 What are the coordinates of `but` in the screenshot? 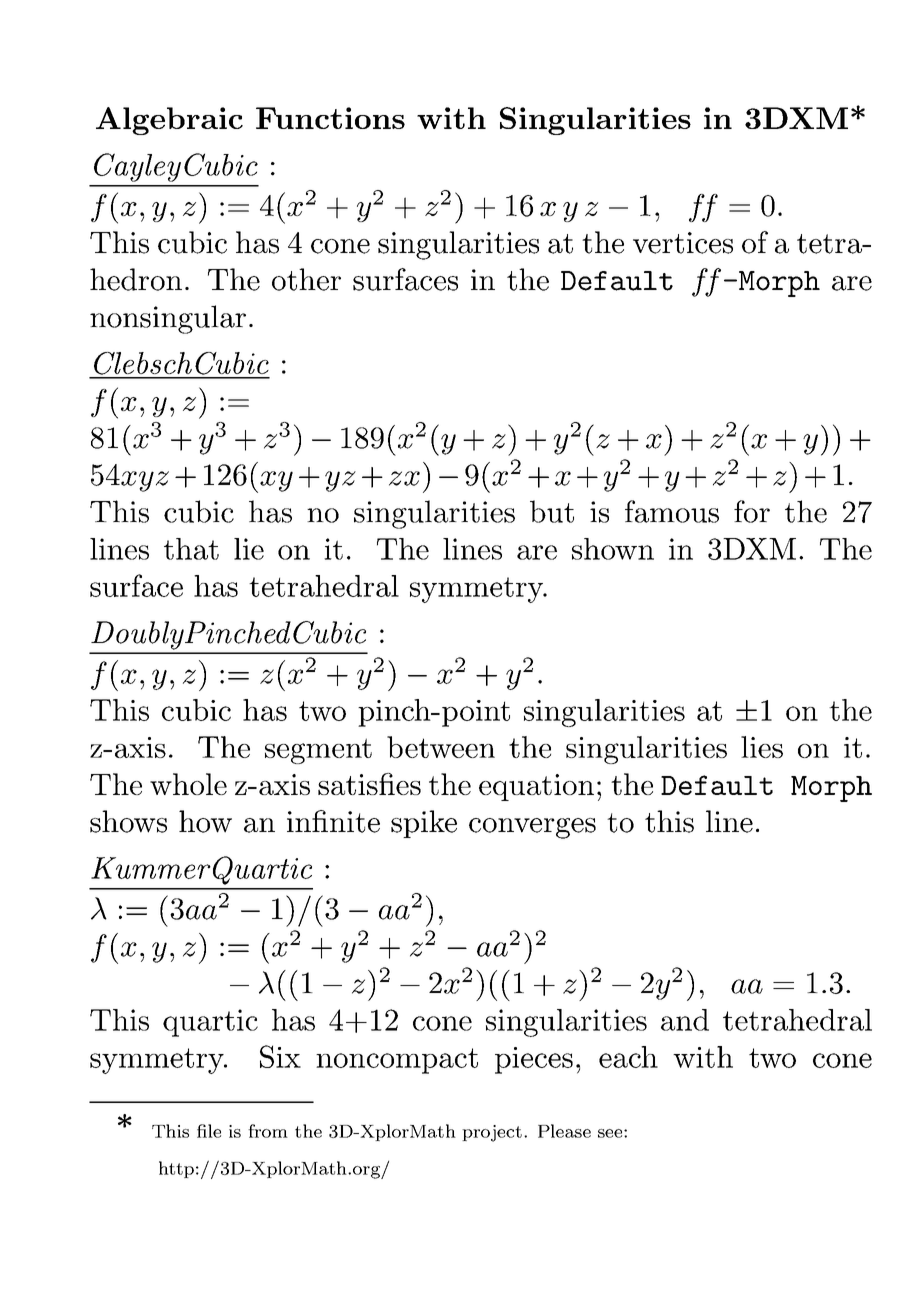 It's located at (552, 511).
